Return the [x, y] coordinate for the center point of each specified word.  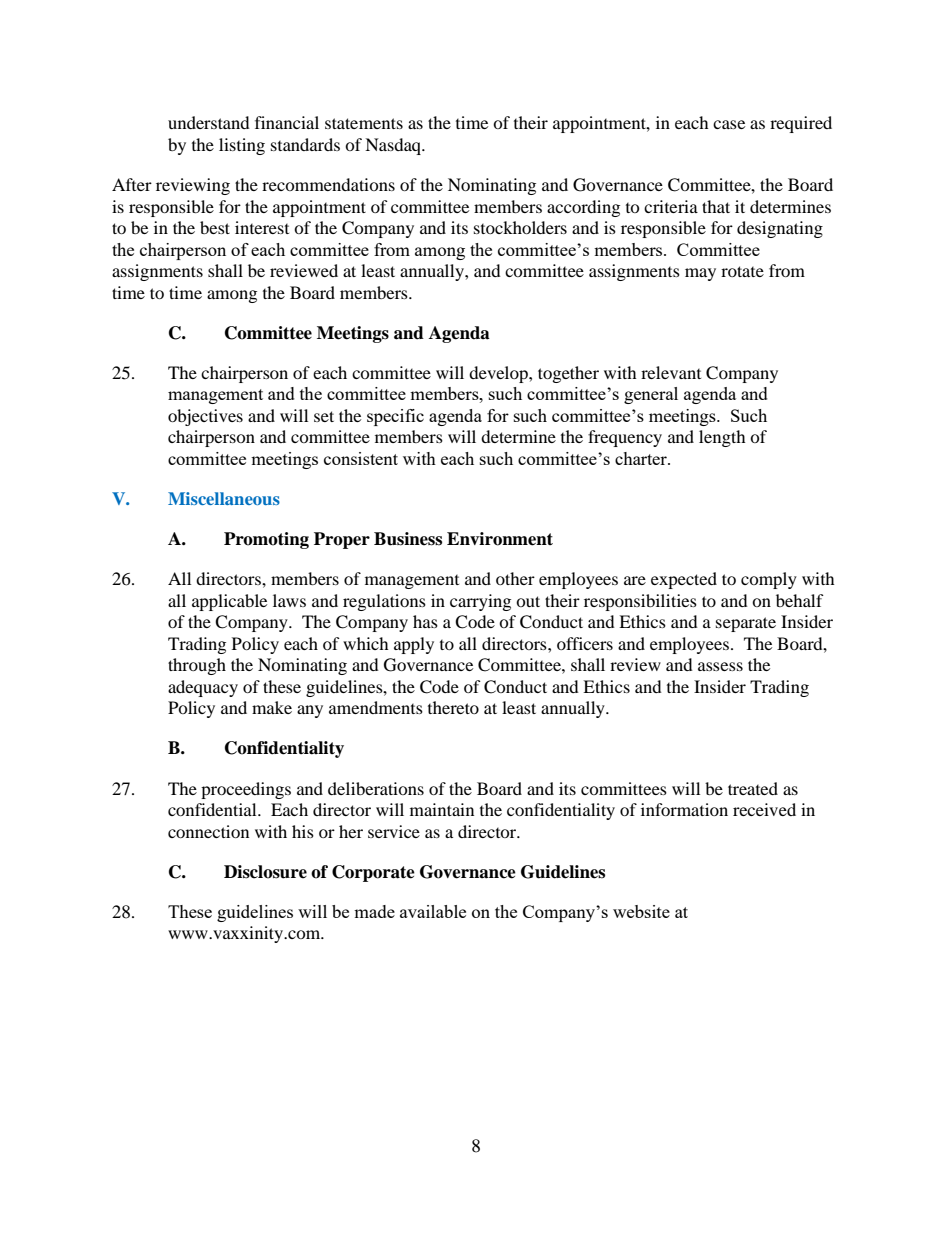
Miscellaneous [224, 498]
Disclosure [265, 872]
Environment [500, 539]
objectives [205, 417]
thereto [453, 707]
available [433, 911]
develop [499, 374]
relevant [671, 372]
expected [684, 580]
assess [720, 666]
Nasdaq [394, 146]
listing [242, 146]
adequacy [203, 688]
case [729, 124]
